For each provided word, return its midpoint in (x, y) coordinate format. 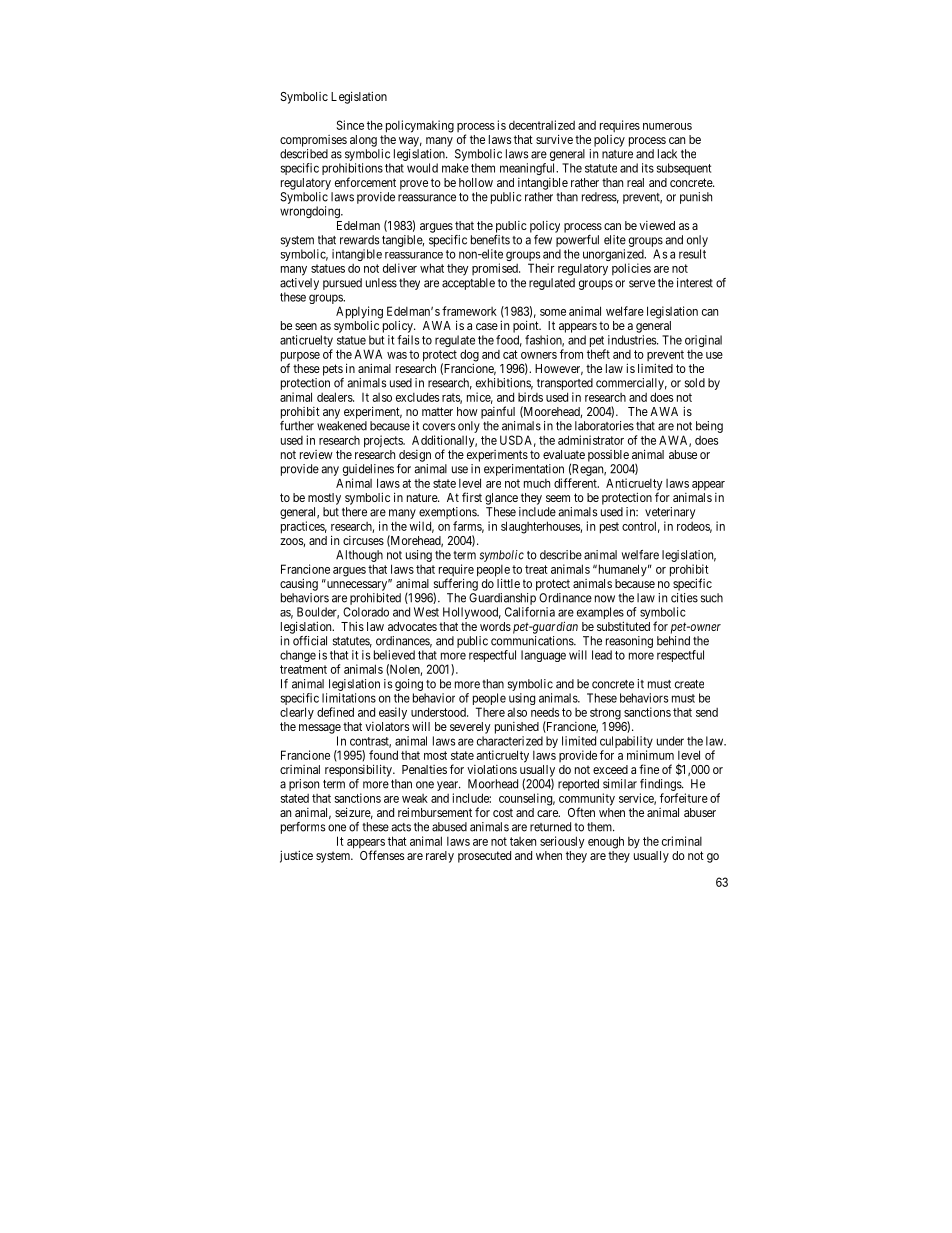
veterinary (670, 513)
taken (523, 841)
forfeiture (684, 798)
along (363, 141)
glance (501, 499)
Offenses (382, 855)
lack (667, 154)
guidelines (368, 470)
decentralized (542, 125)
